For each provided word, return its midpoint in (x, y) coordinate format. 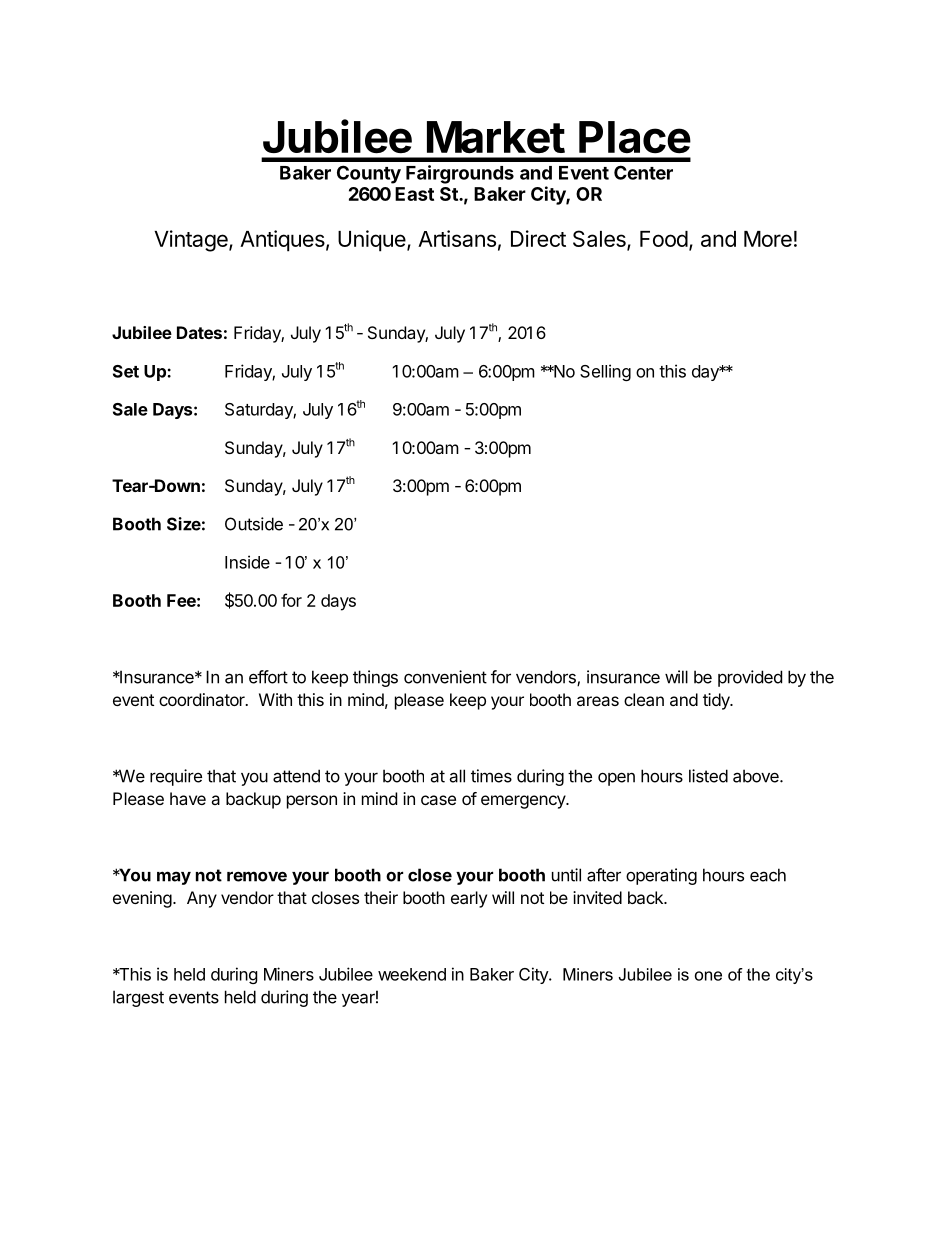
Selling (605, 372)
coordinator (203, 699)
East (414, 194)
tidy (717, 701)
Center (643, 172)
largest (138, 998)
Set (126, 371)
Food (664, 239)
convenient (445, 677)
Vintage (192, 241)
